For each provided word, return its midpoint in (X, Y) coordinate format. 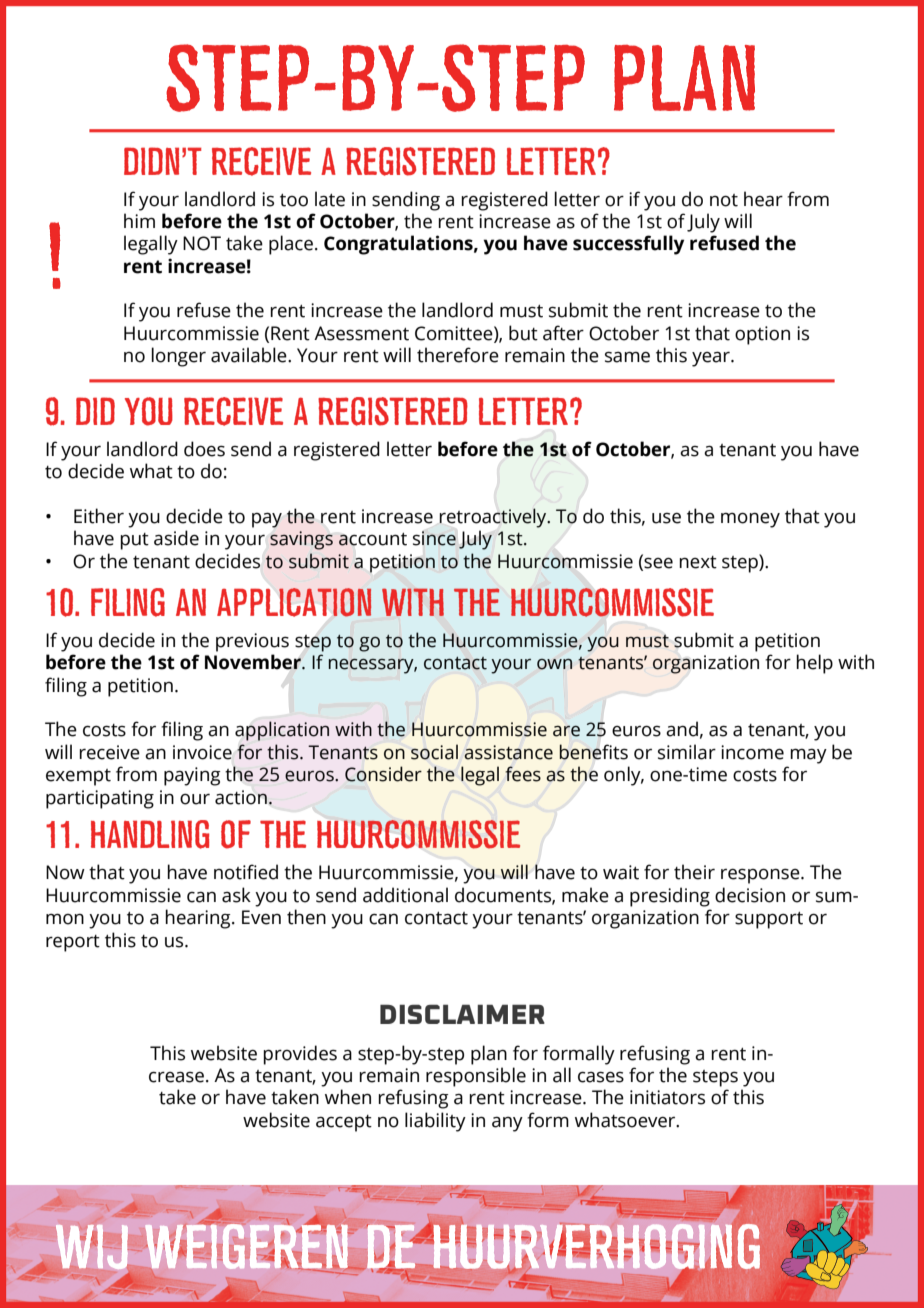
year (712, 359)
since (434, 538)
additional (405, 895)
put (134, 541)
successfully (628, 245)
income (752, 752)
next (698, 562)
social (434, 752)
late (330, 199)
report (73, 943)
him (139, 220)
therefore (458, 355)
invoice (202, 752)
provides (300, 1055)
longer (178, 357)
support (769, 920)
